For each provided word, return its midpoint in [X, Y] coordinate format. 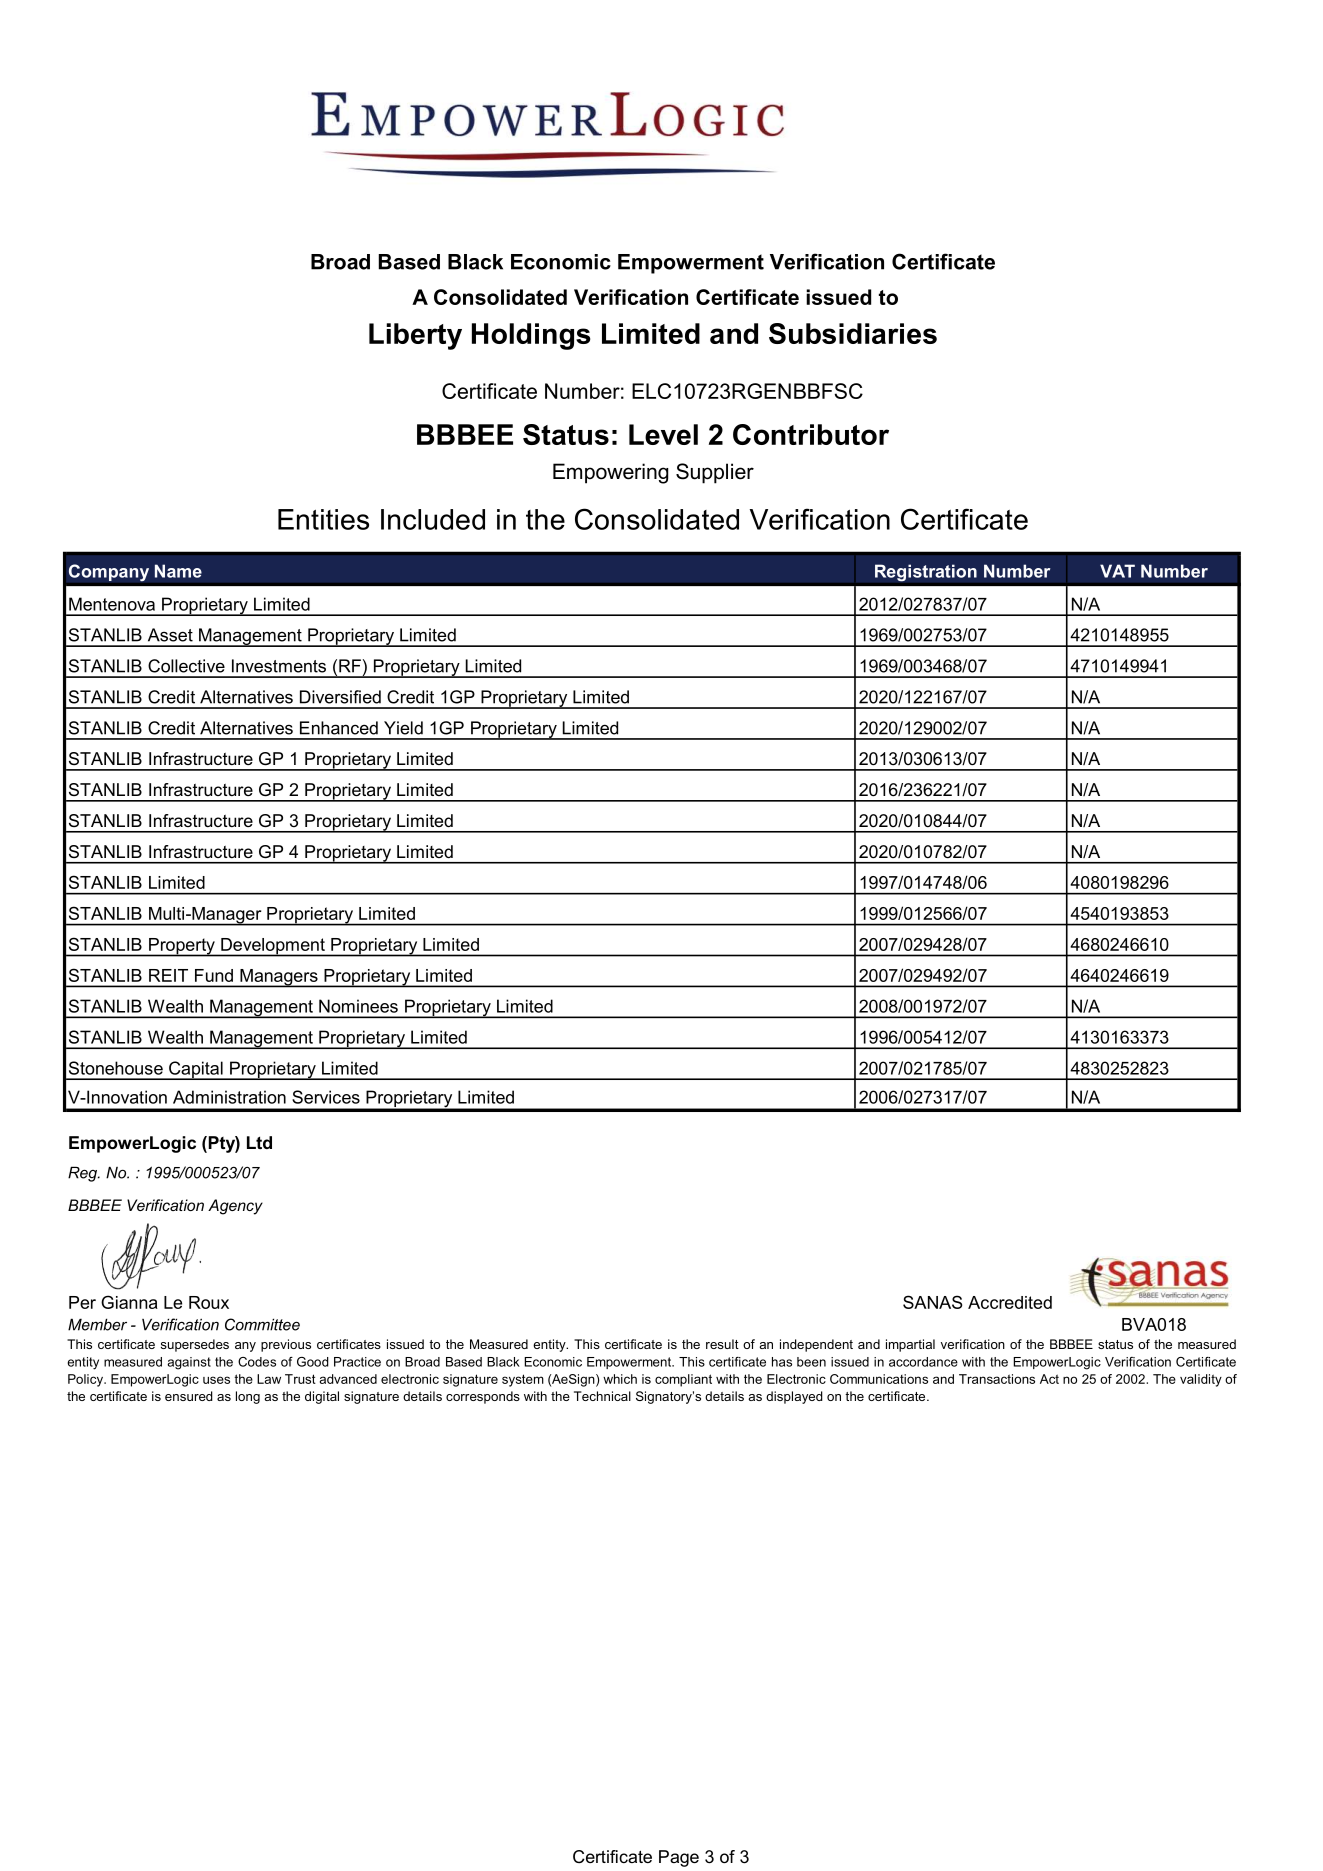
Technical [602, 1396]
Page [679, 1858]
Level [663, 434]
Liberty [415, 336]
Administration [229, 1097]
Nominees [358, 1006]
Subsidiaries [853, 333]
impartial [910, 1345]
